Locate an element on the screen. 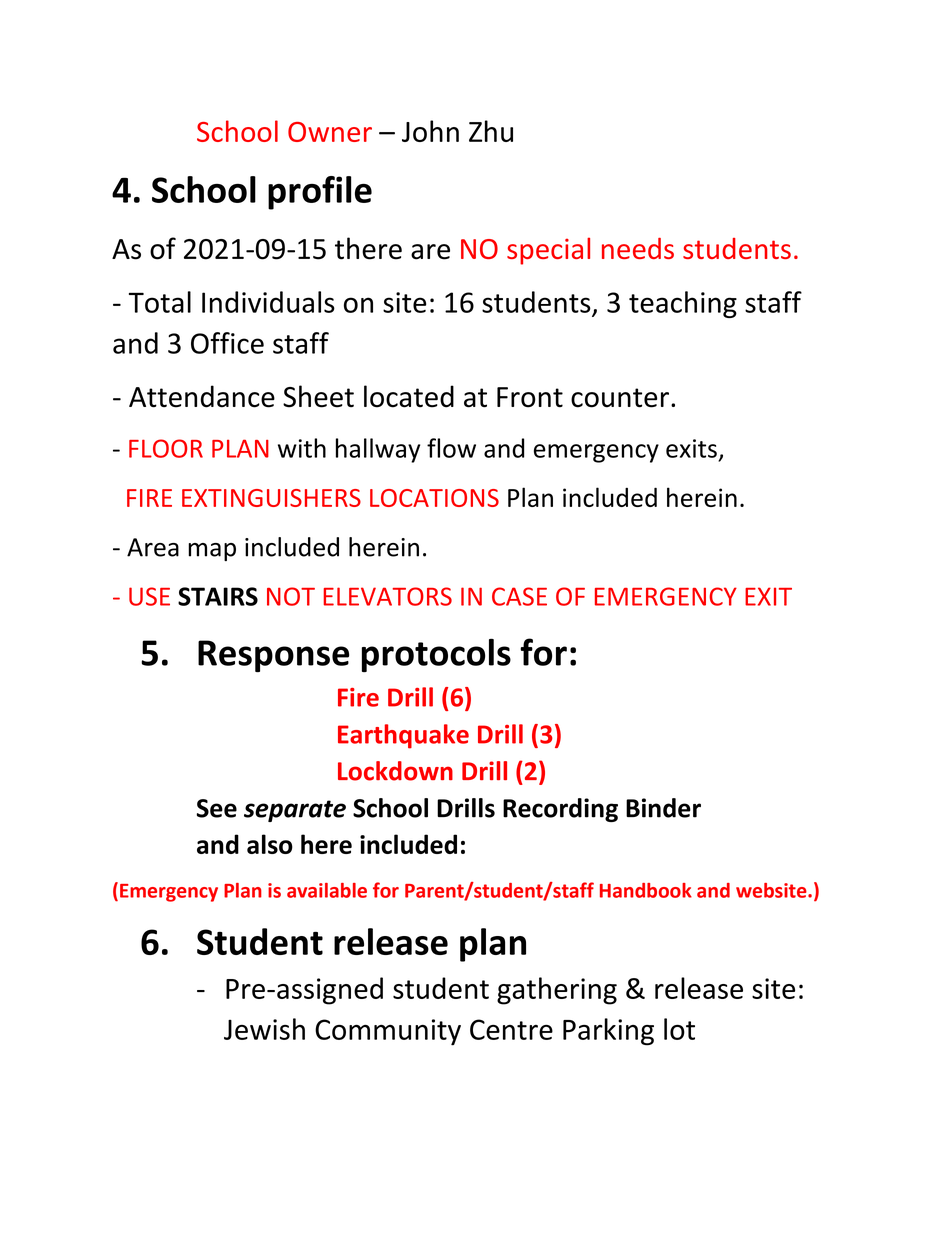  STAIRS is located at coordinates (218, 596).
